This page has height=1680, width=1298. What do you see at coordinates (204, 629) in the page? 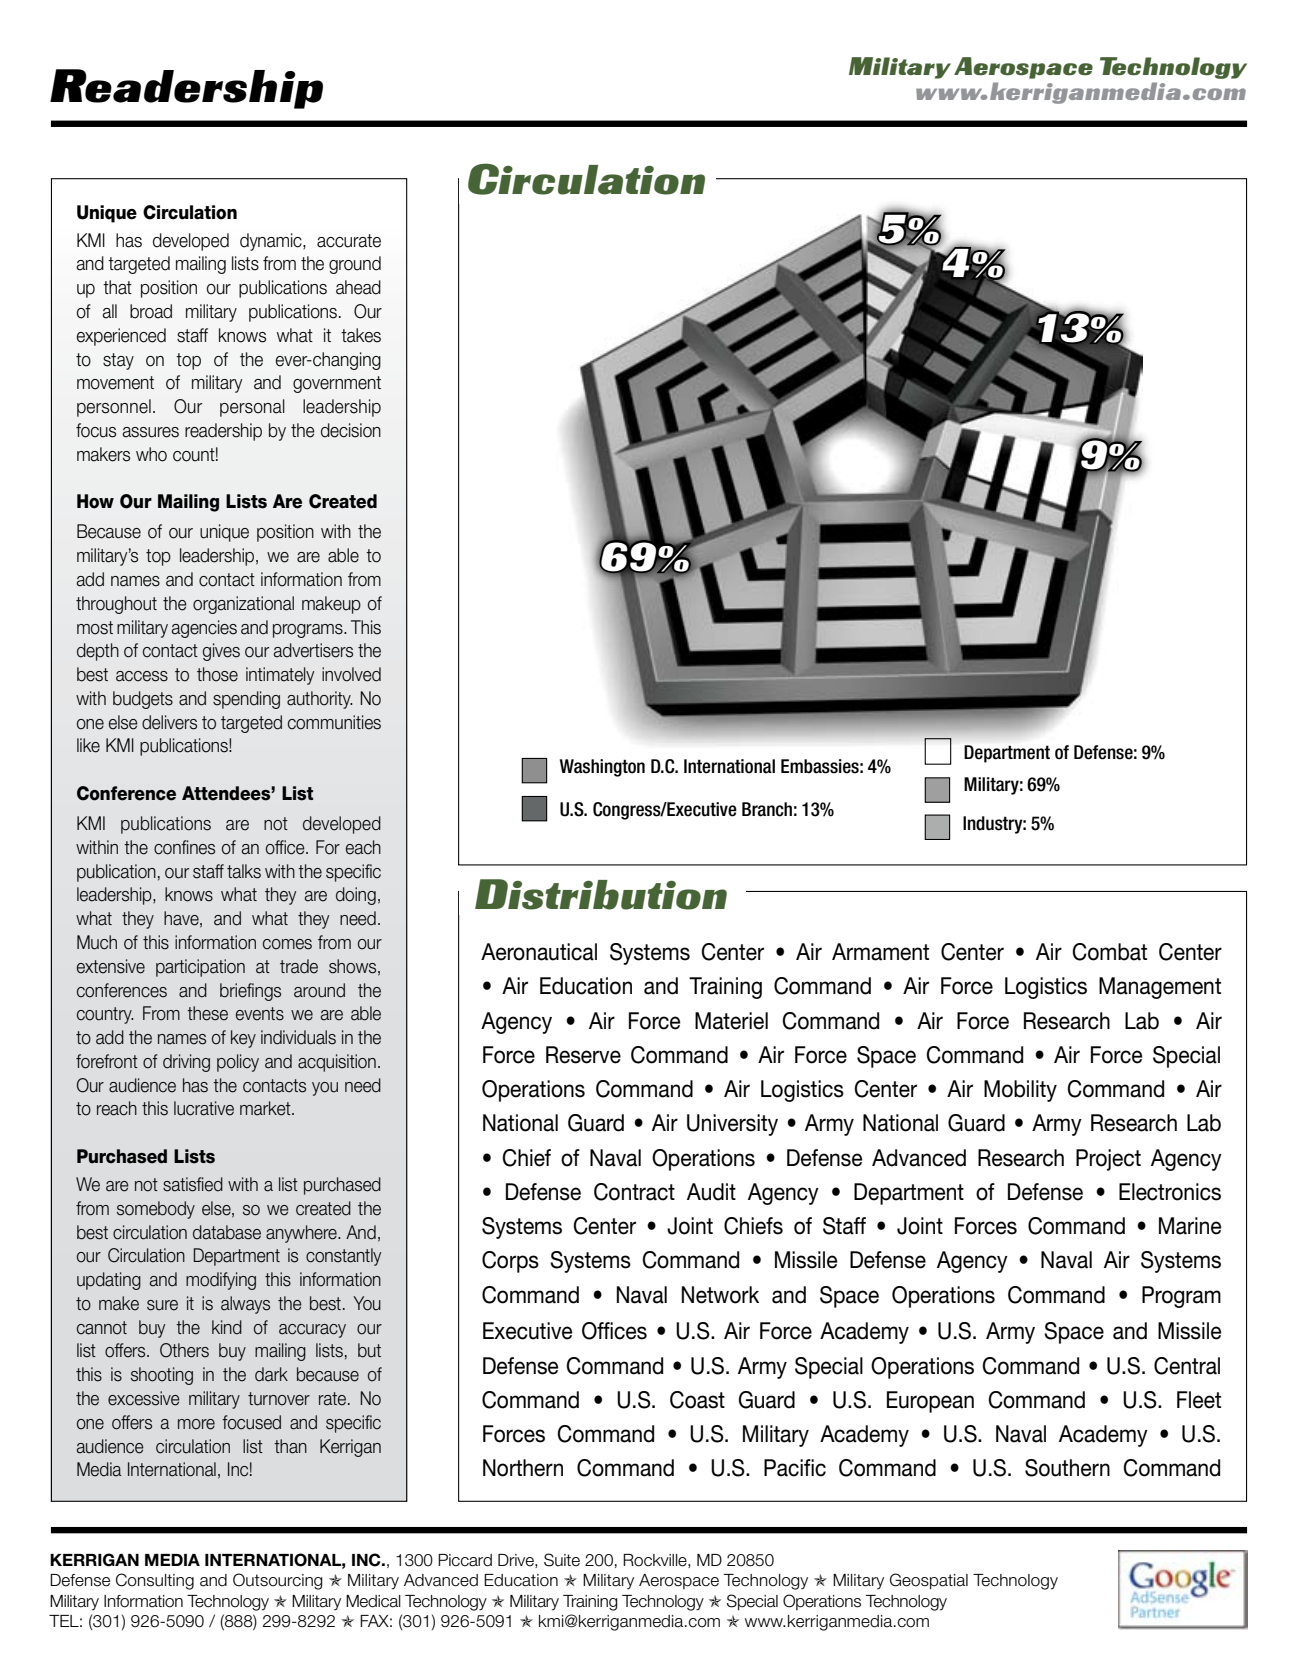
I see `agencies` at bounding box center [204, 629].
